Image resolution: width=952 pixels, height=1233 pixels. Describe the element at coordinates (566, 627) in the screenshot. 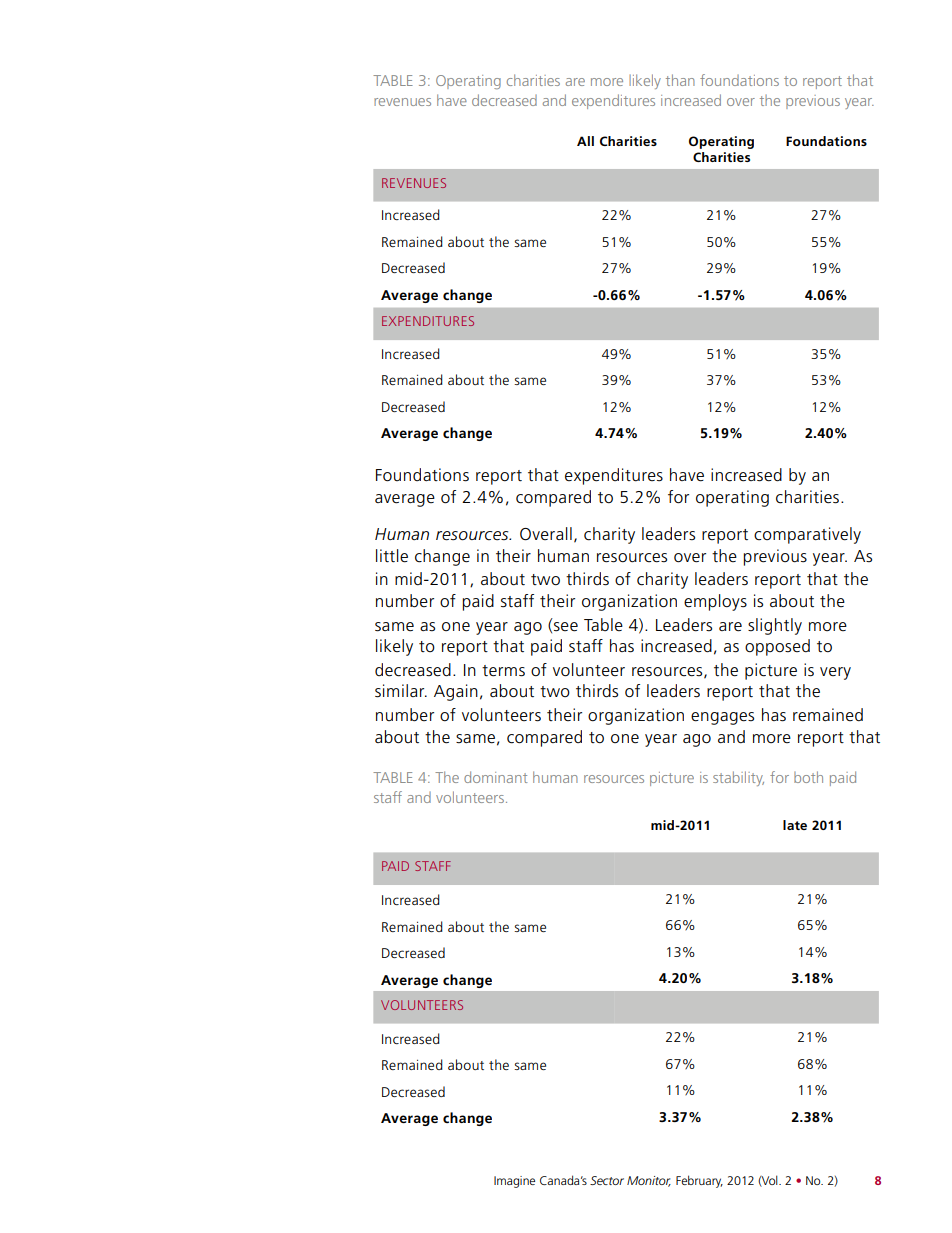

I see `see` at that location.
